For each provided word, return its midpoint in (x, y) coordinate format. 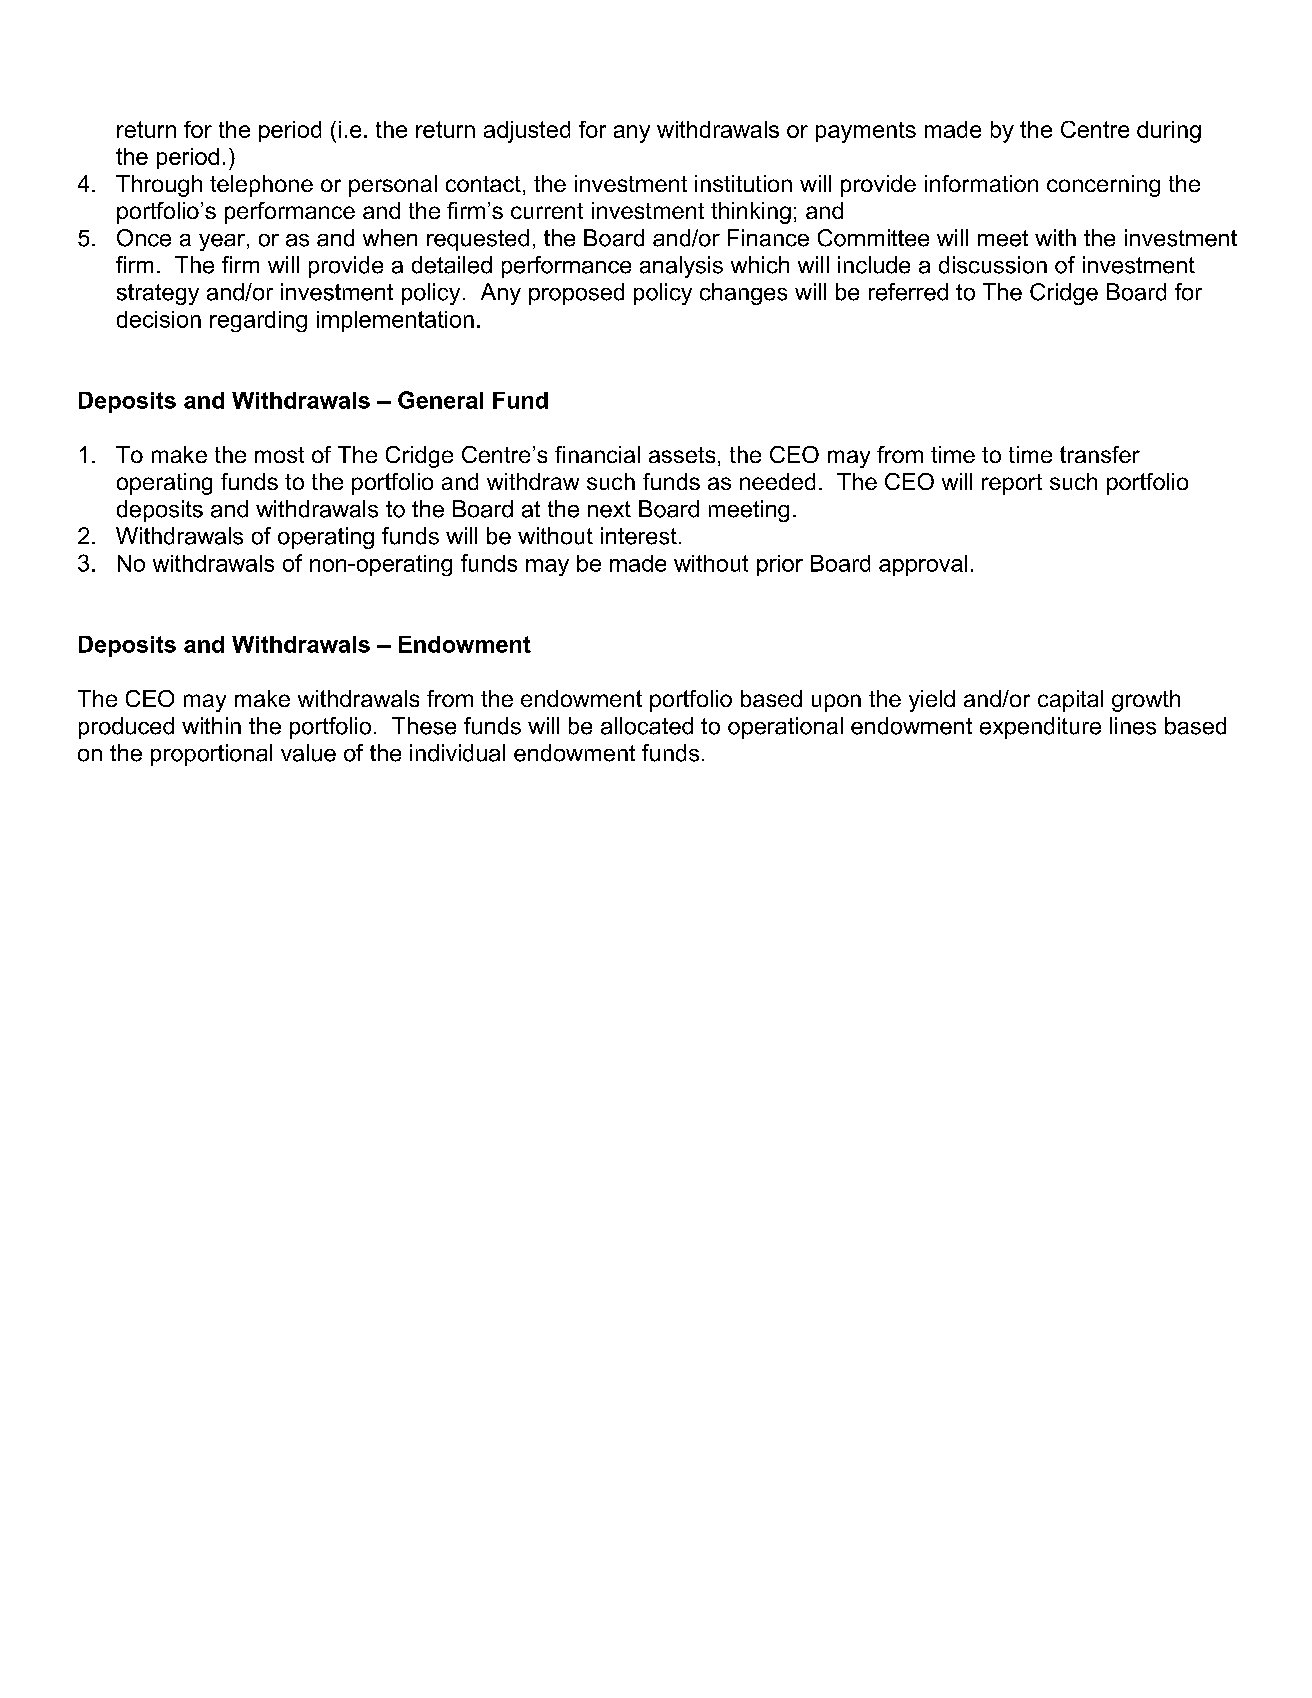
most (279, 455)
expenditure (1040, 728)
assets (682, 455)
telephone (261, 186)
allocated (647, 726)
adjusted (527, 132)
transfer (1100, 454)
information (981, 183)
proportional (211, 755)
